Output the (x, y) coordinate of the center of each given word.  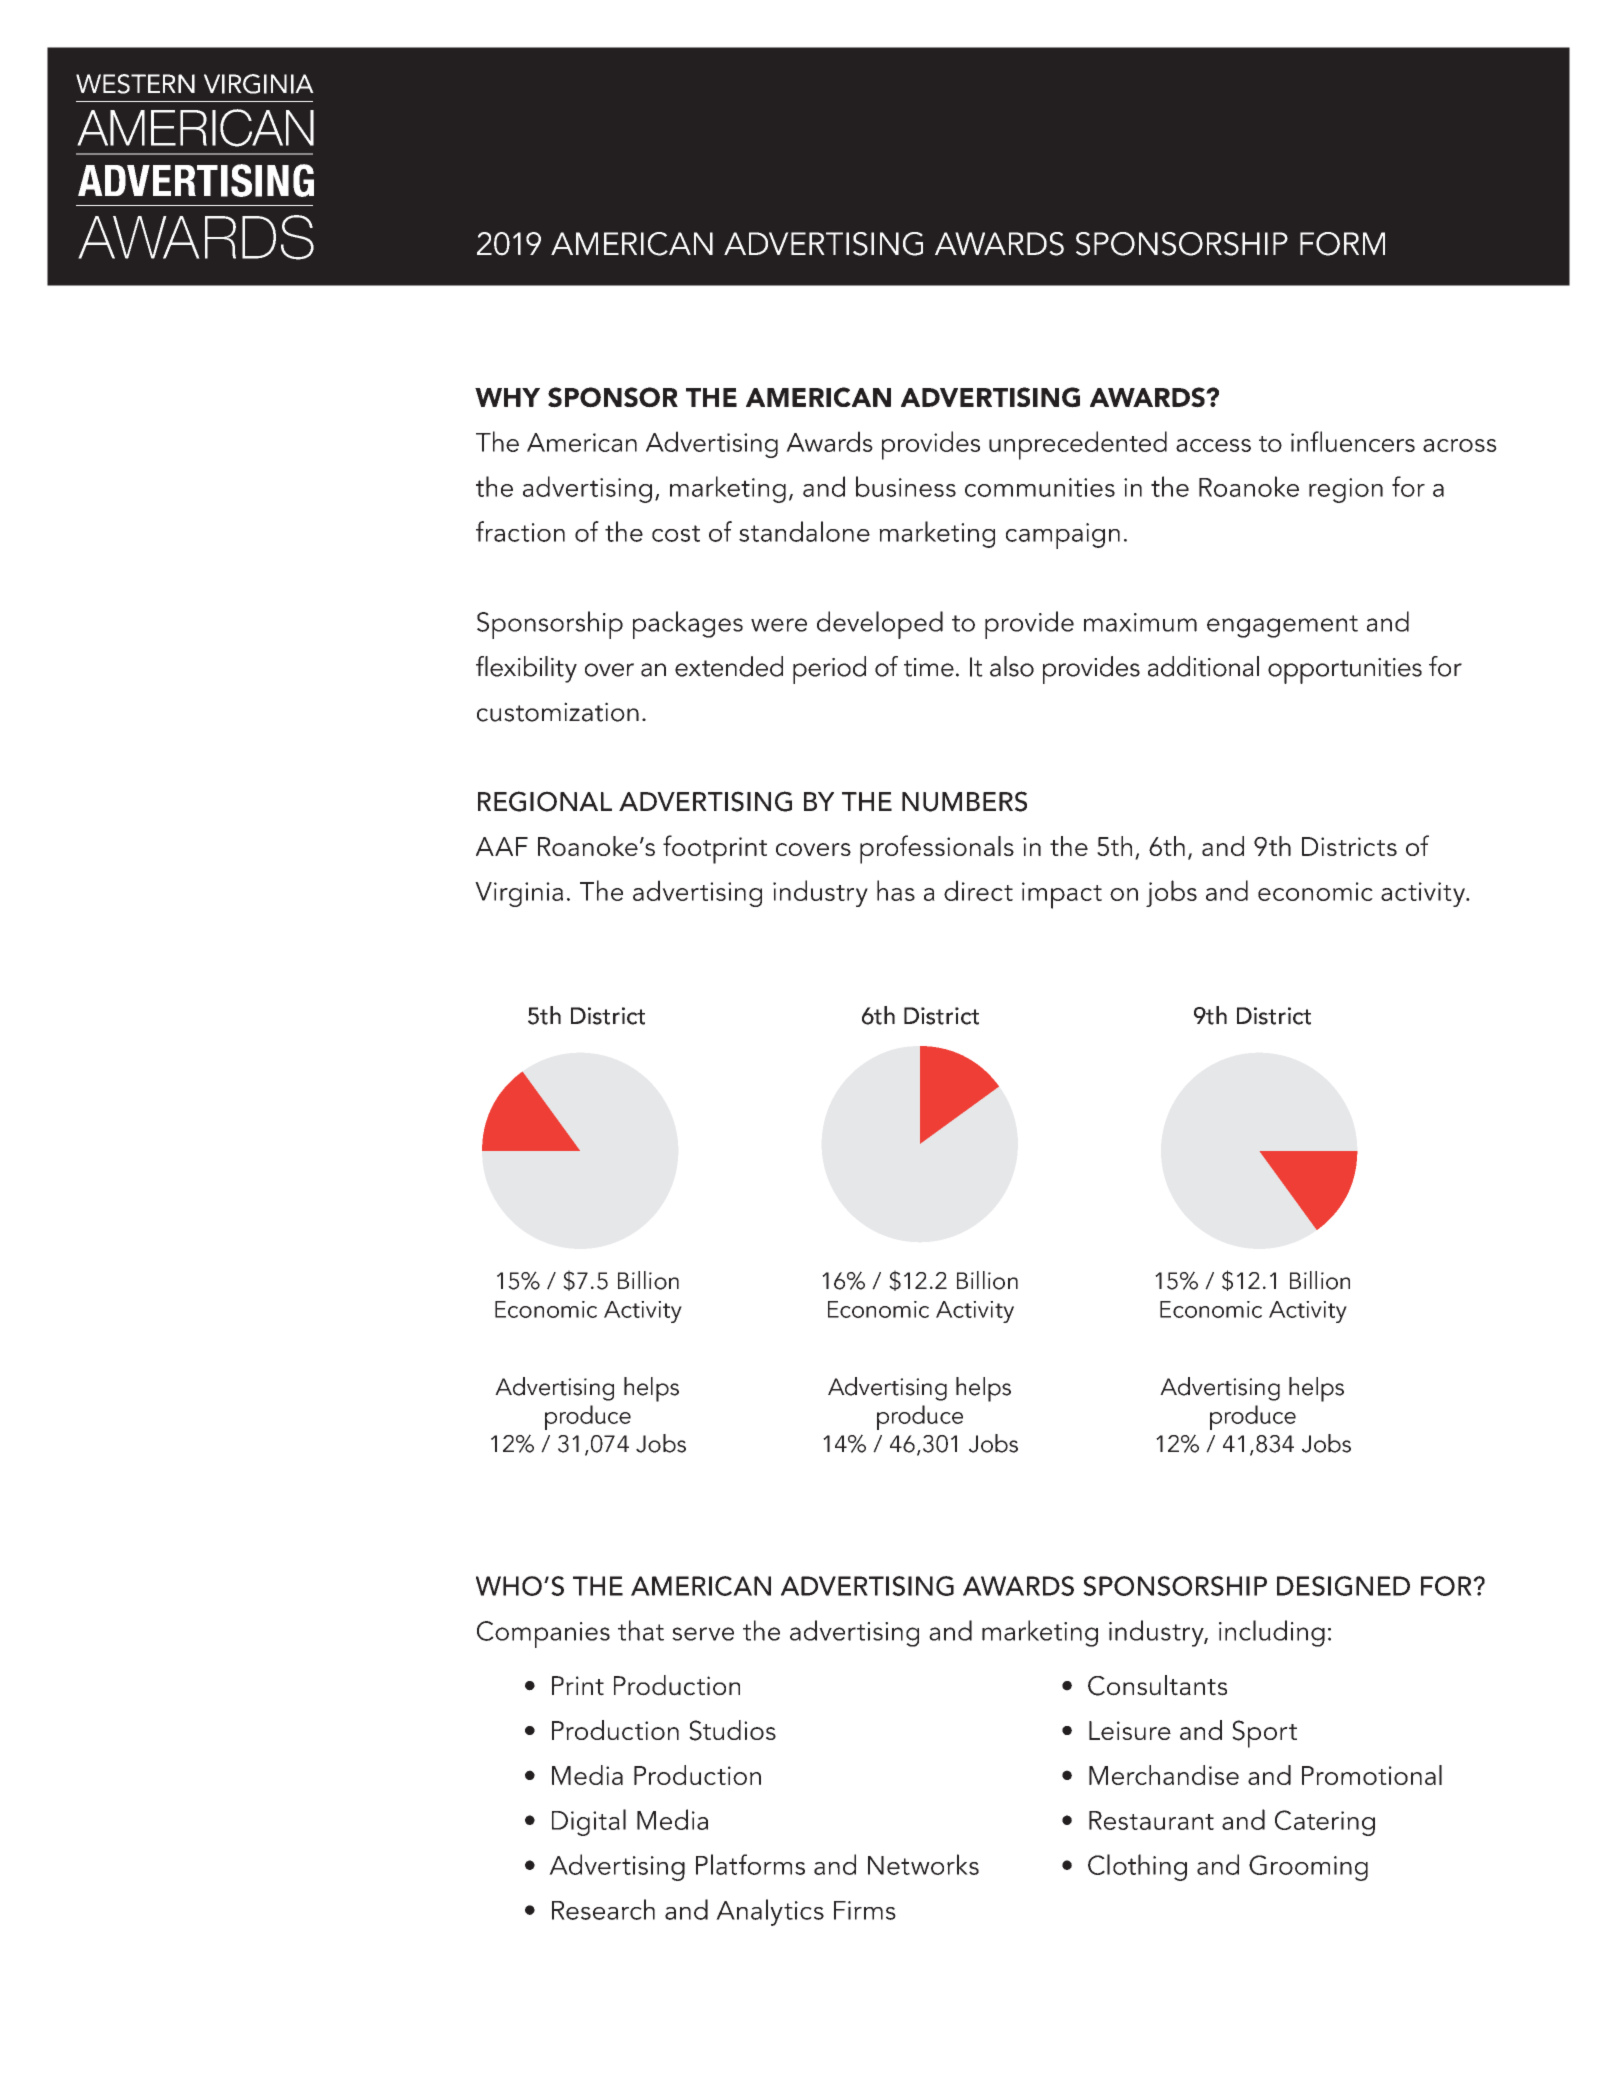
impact (1062, 895)
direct (978, 890)
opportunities (1345, 671)
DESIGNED (1343, 1586)
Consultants (1157, 1685)
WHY (507, 397)
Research (603, 1909)
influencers (1353, 441)
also (1012, 666)
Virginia (519, 894)
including (1272, 1633)
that (641, 1630)
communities (1040, 487)
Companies (543, 1634)
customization (558, 712)
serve (703, 1634)
